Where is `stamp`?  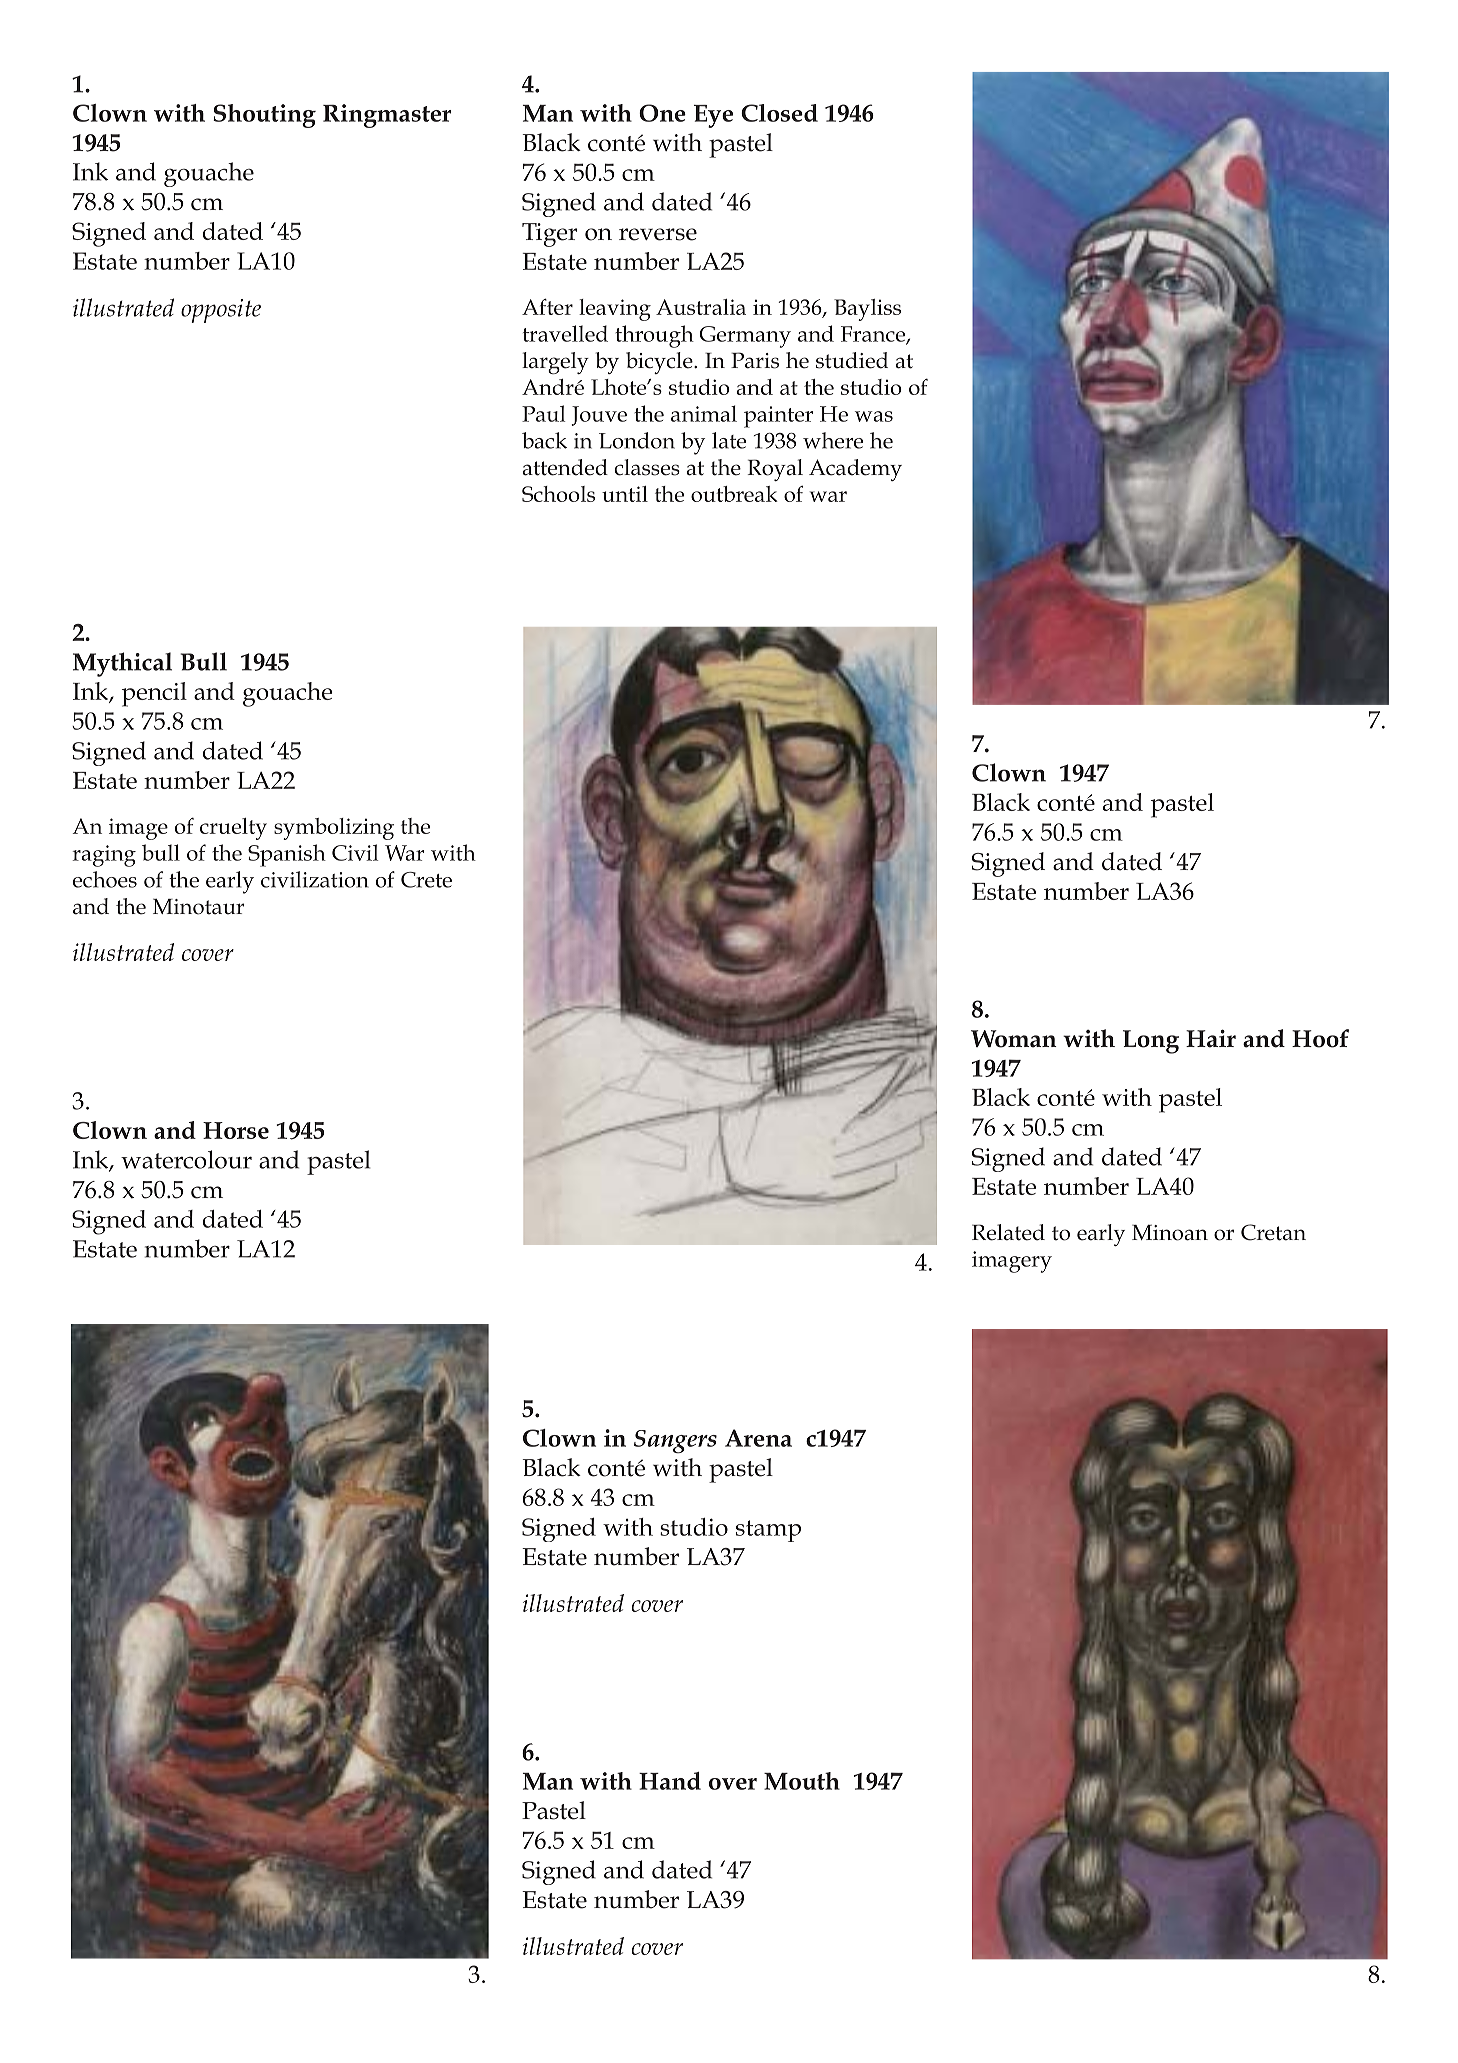 stamp is located at coordinates (768, 1531).
